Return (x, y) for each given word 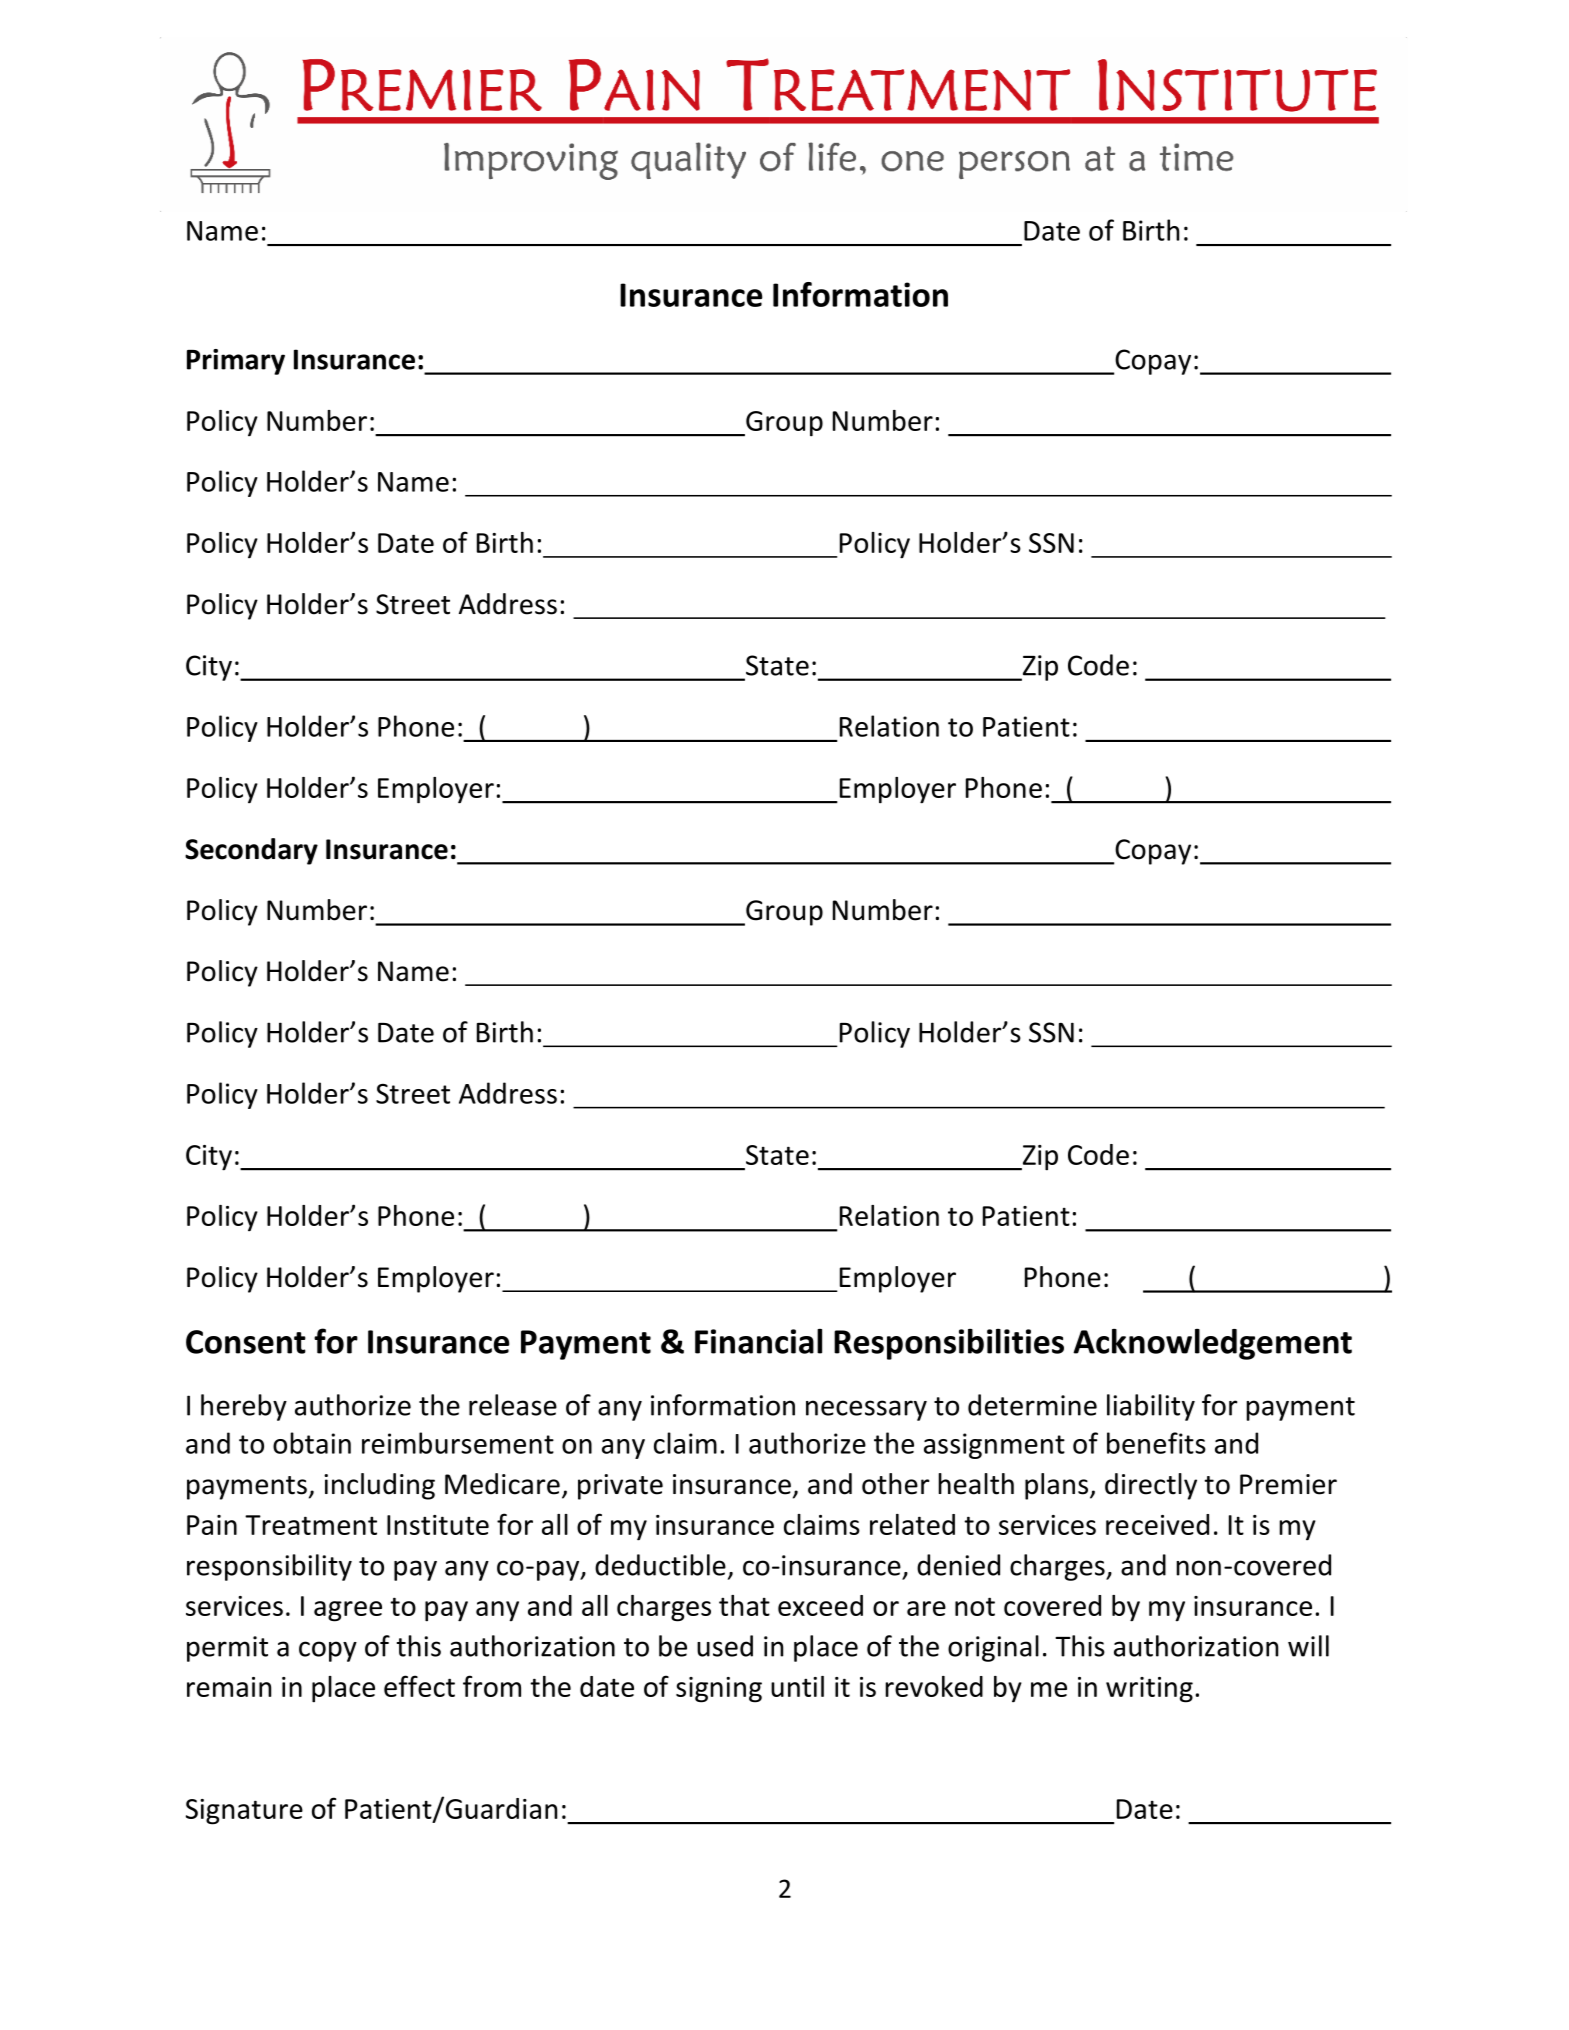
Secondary (251, 851)
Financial (758, 1341)
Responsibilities (949, 1344)
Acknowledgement (1212, 1344)
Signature (244, 1812)
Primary (236, 362)
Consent (246, 1342)
